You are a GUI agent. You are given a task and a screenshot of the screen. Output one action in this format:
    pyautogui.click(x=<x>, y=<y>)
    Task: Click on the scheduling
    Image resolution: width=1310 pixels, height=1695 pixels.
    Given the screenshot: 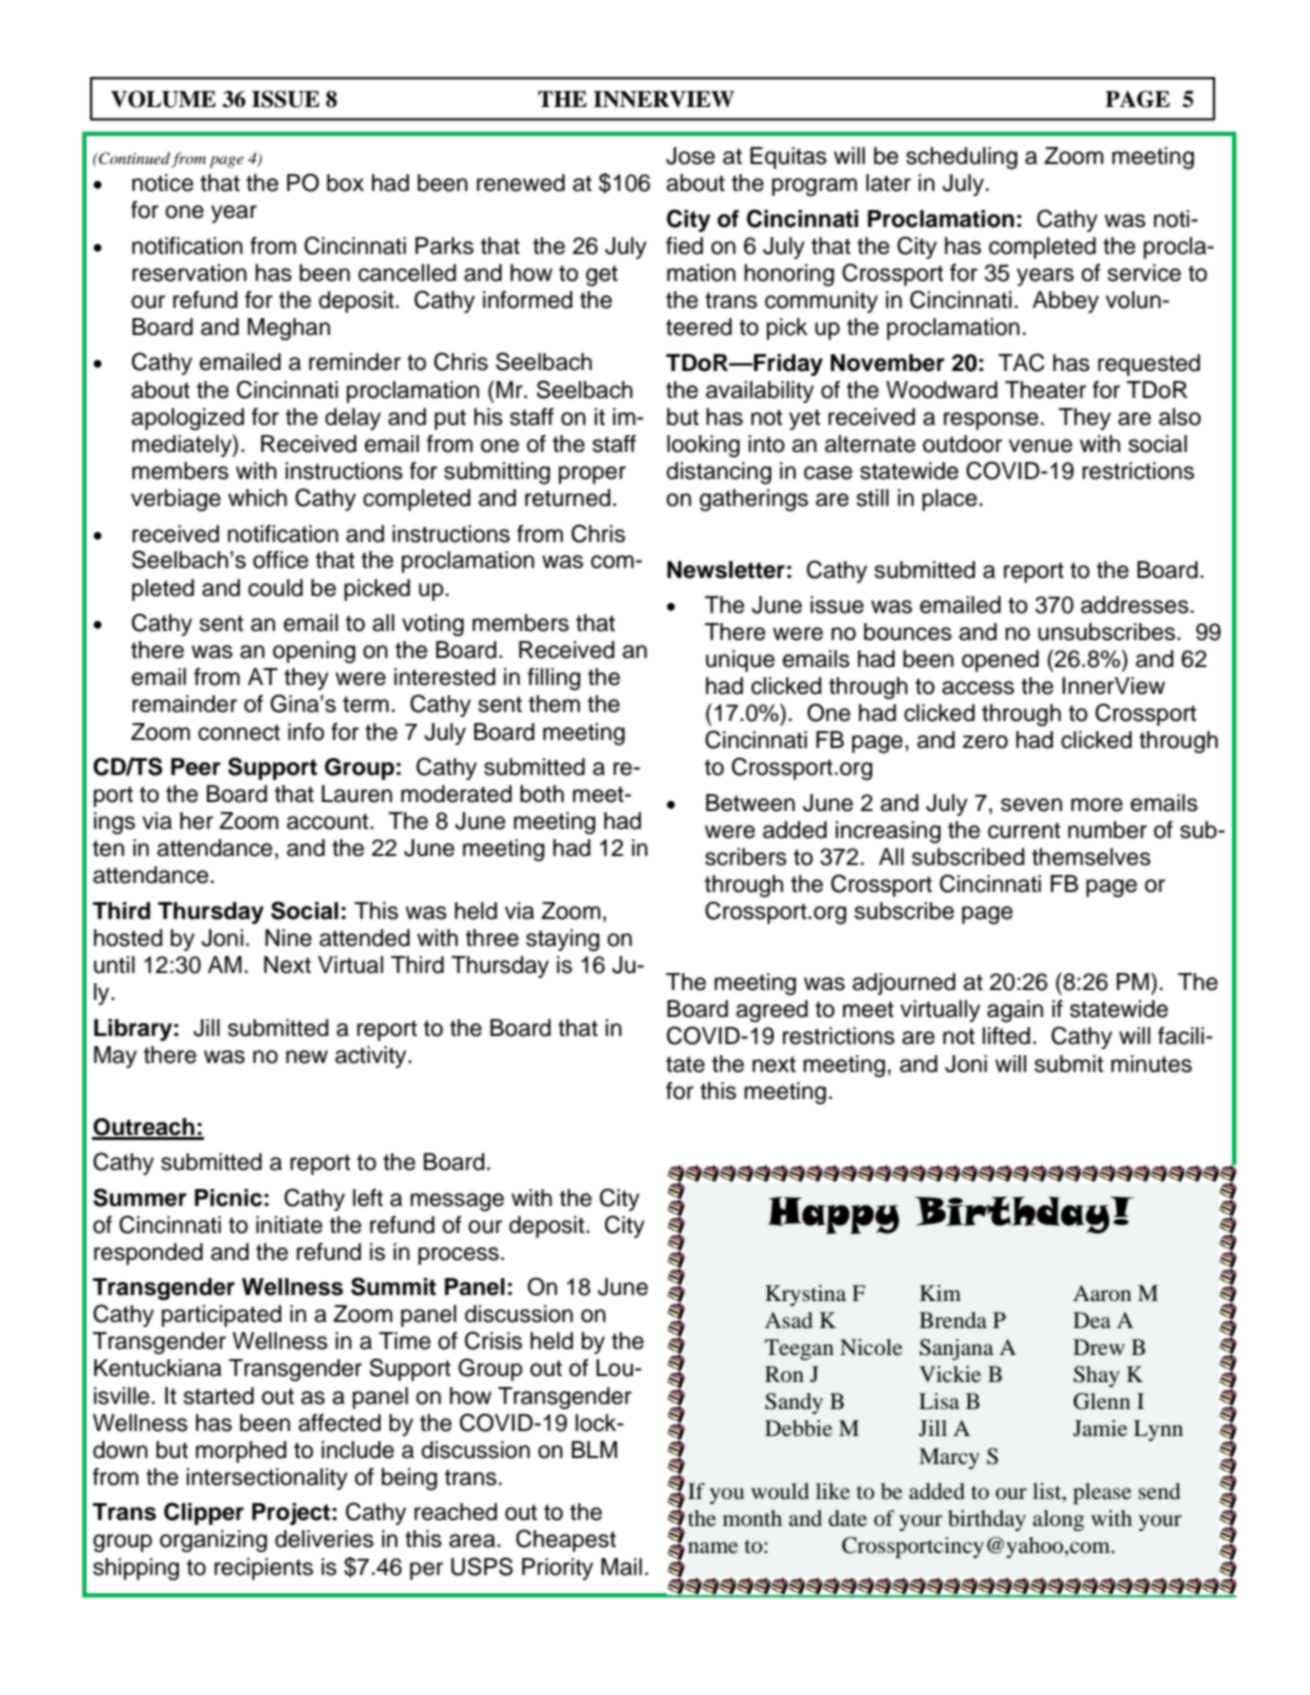 What is the action you would take?
    pyautogui.click(x=961, y=158)
